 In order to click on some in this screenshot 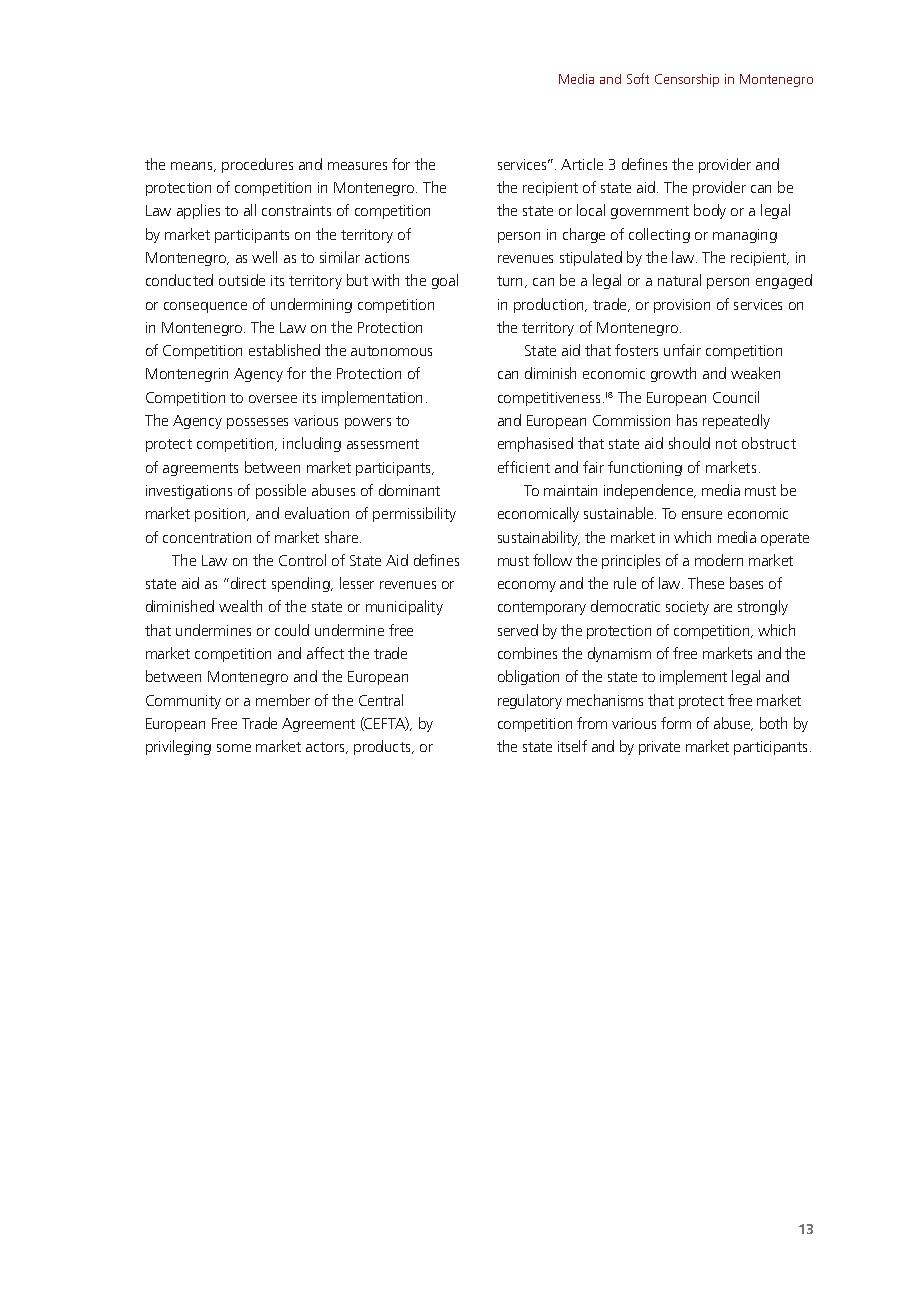, I will do `click(234, 748)`.
